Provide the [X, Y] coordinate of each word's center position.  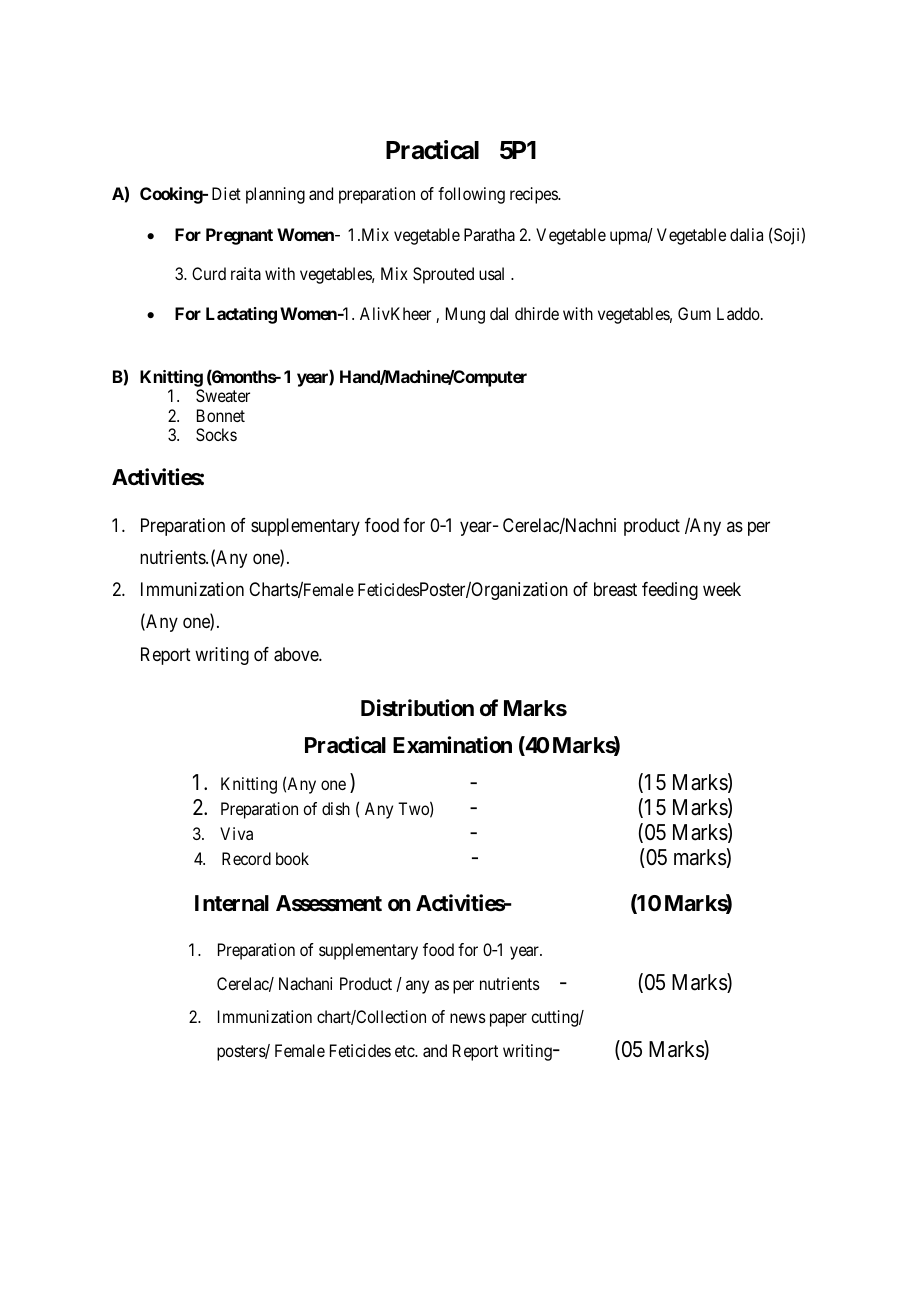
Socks [216, 434]
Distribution [417, 708]
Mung [465, 315]
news [468, 1018]
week [722, 589]
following [471, 195]
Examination [452, 745]
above [297, 654]
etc [405, 1051]
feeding [670, 591]
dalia [746, 234]
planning [275, 195]
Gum [694, 313]
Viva [236, 833]
